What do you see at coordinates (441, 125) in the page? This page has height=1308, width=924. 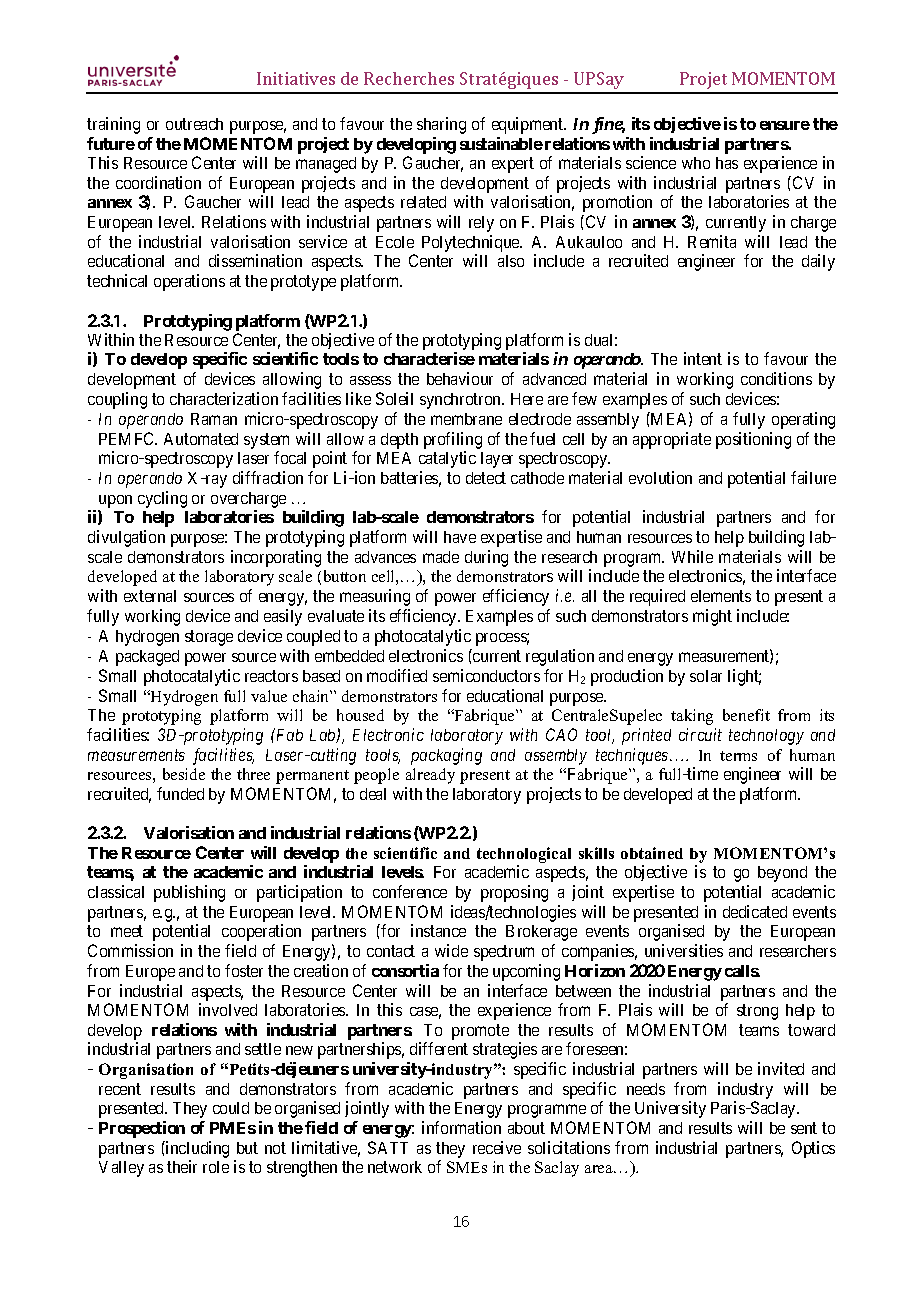 I see `sharing` at bounding box center [441, 125].
